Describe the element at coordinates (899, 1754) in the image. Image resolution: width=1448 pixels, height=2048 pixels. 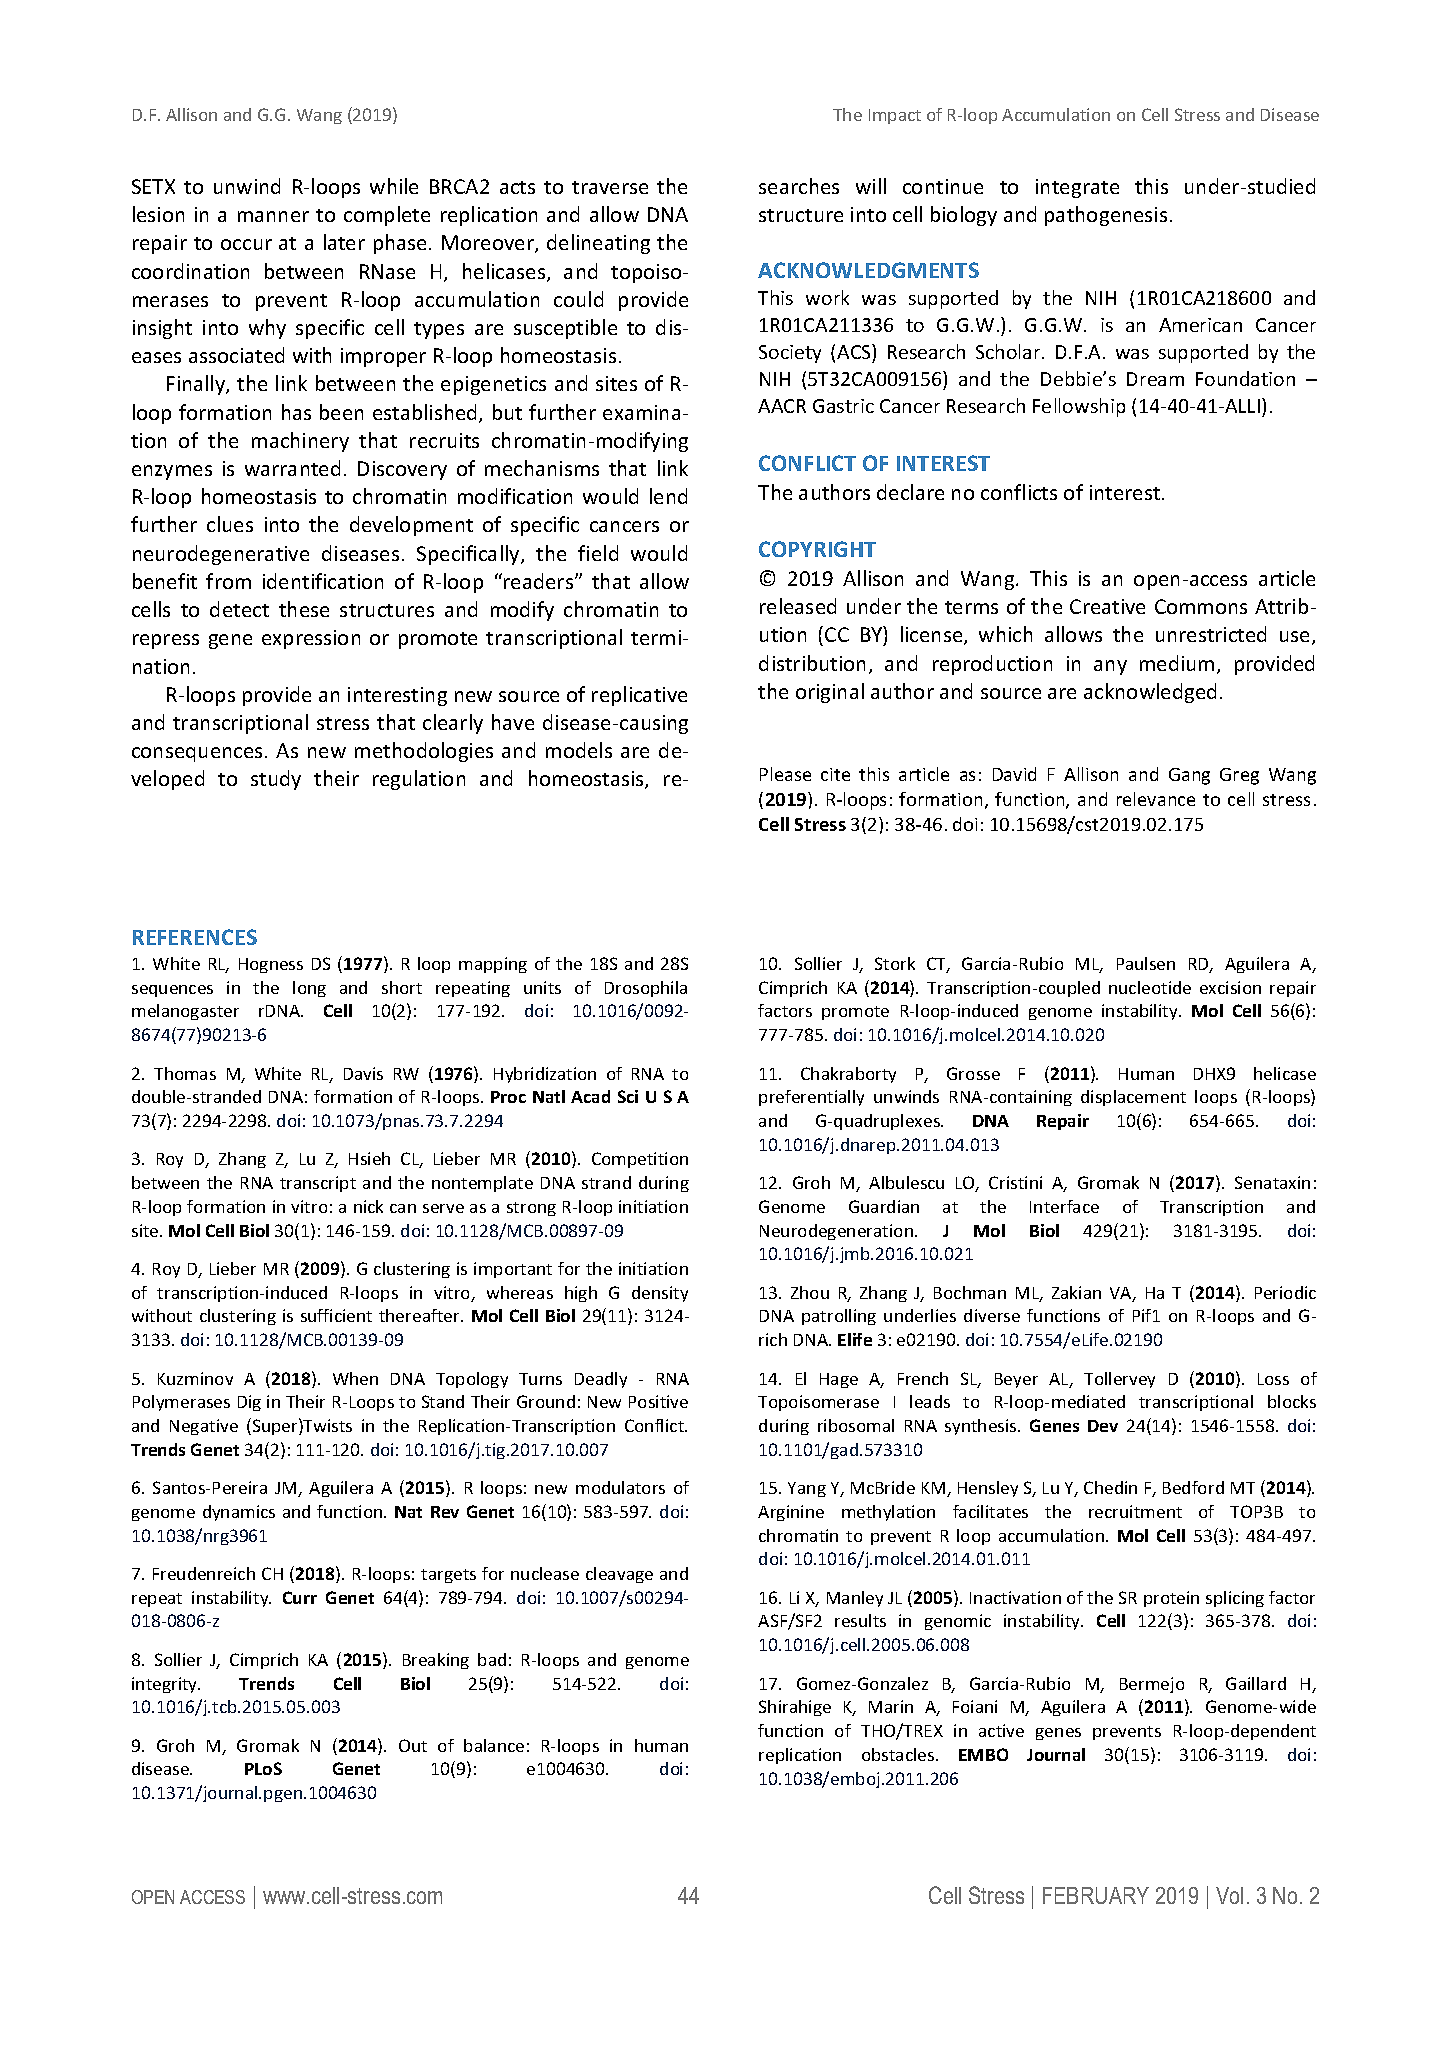
I see `obstacles` at that location.
